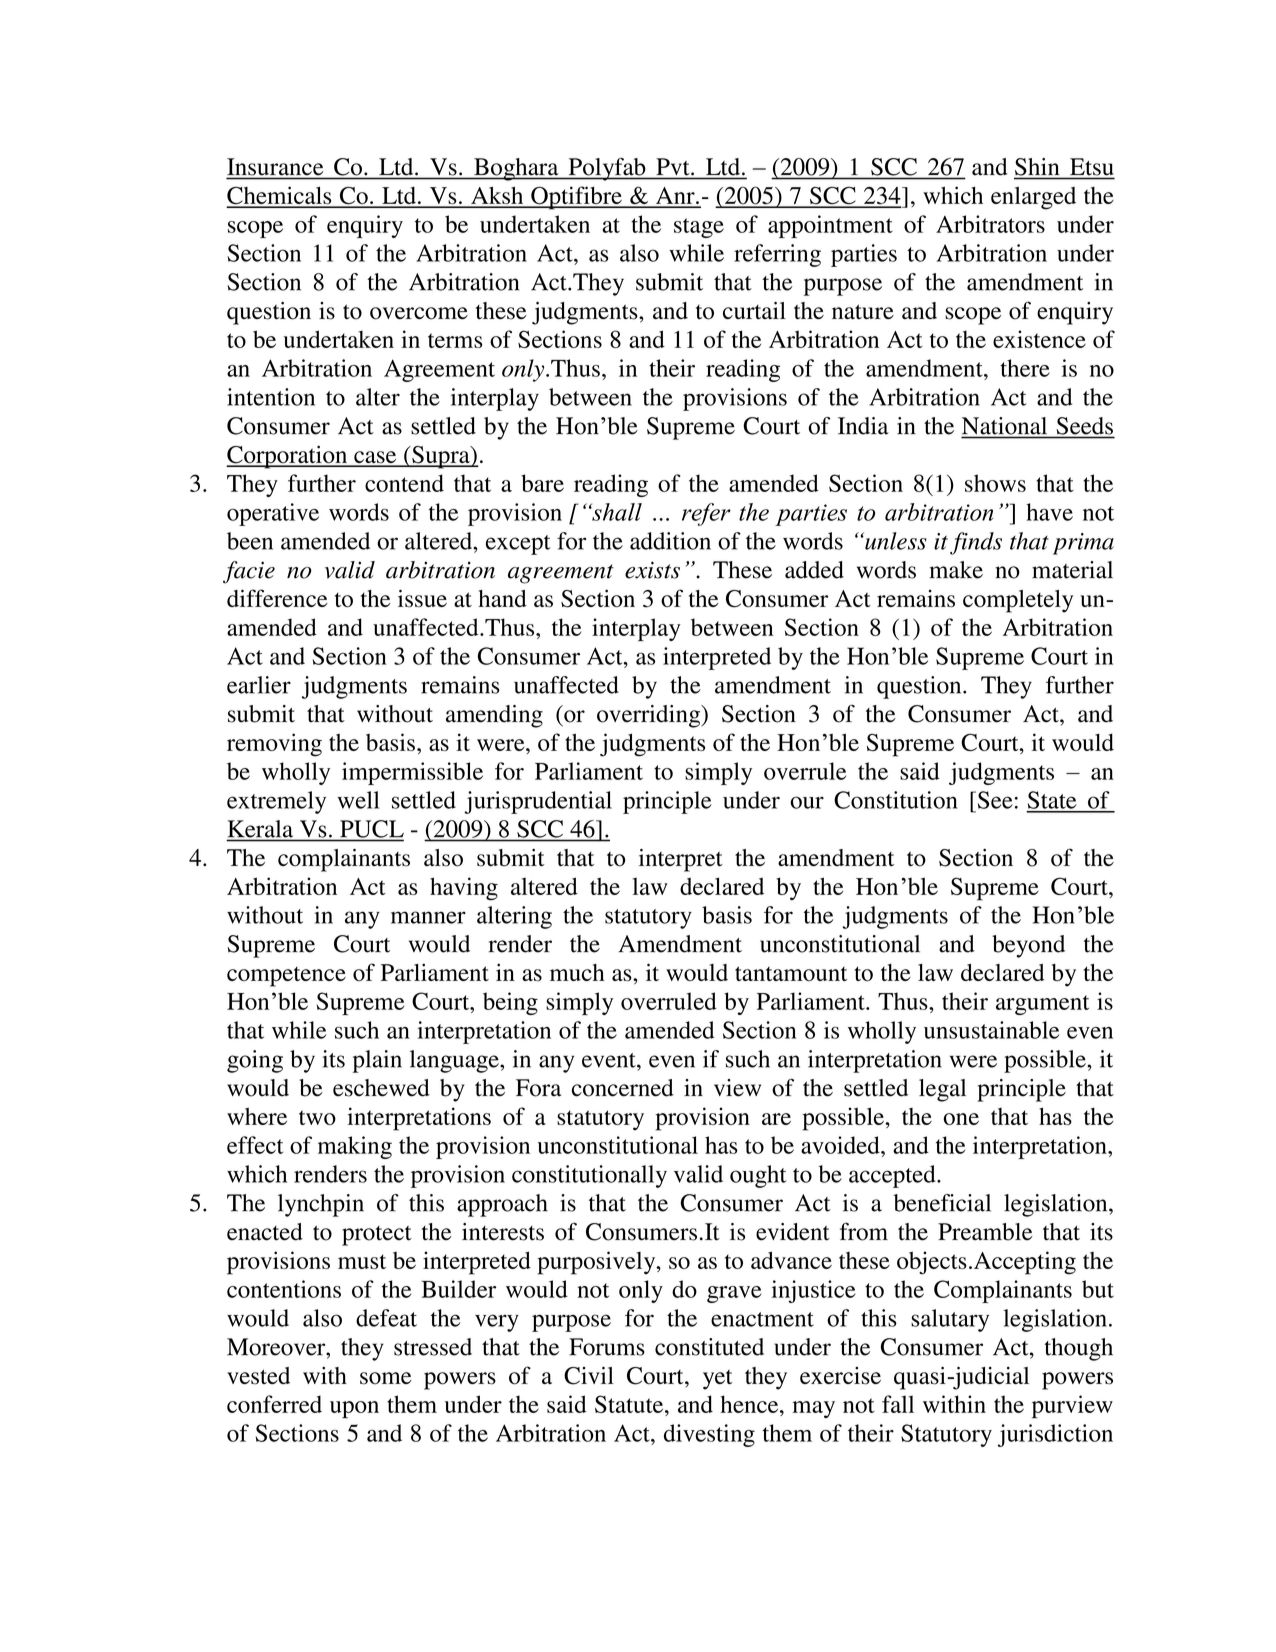 This page has width=1276, height=1652. What do you see at coordinates (699, 228) in the page?
I see `stage` at bounding box center [699, 228].
